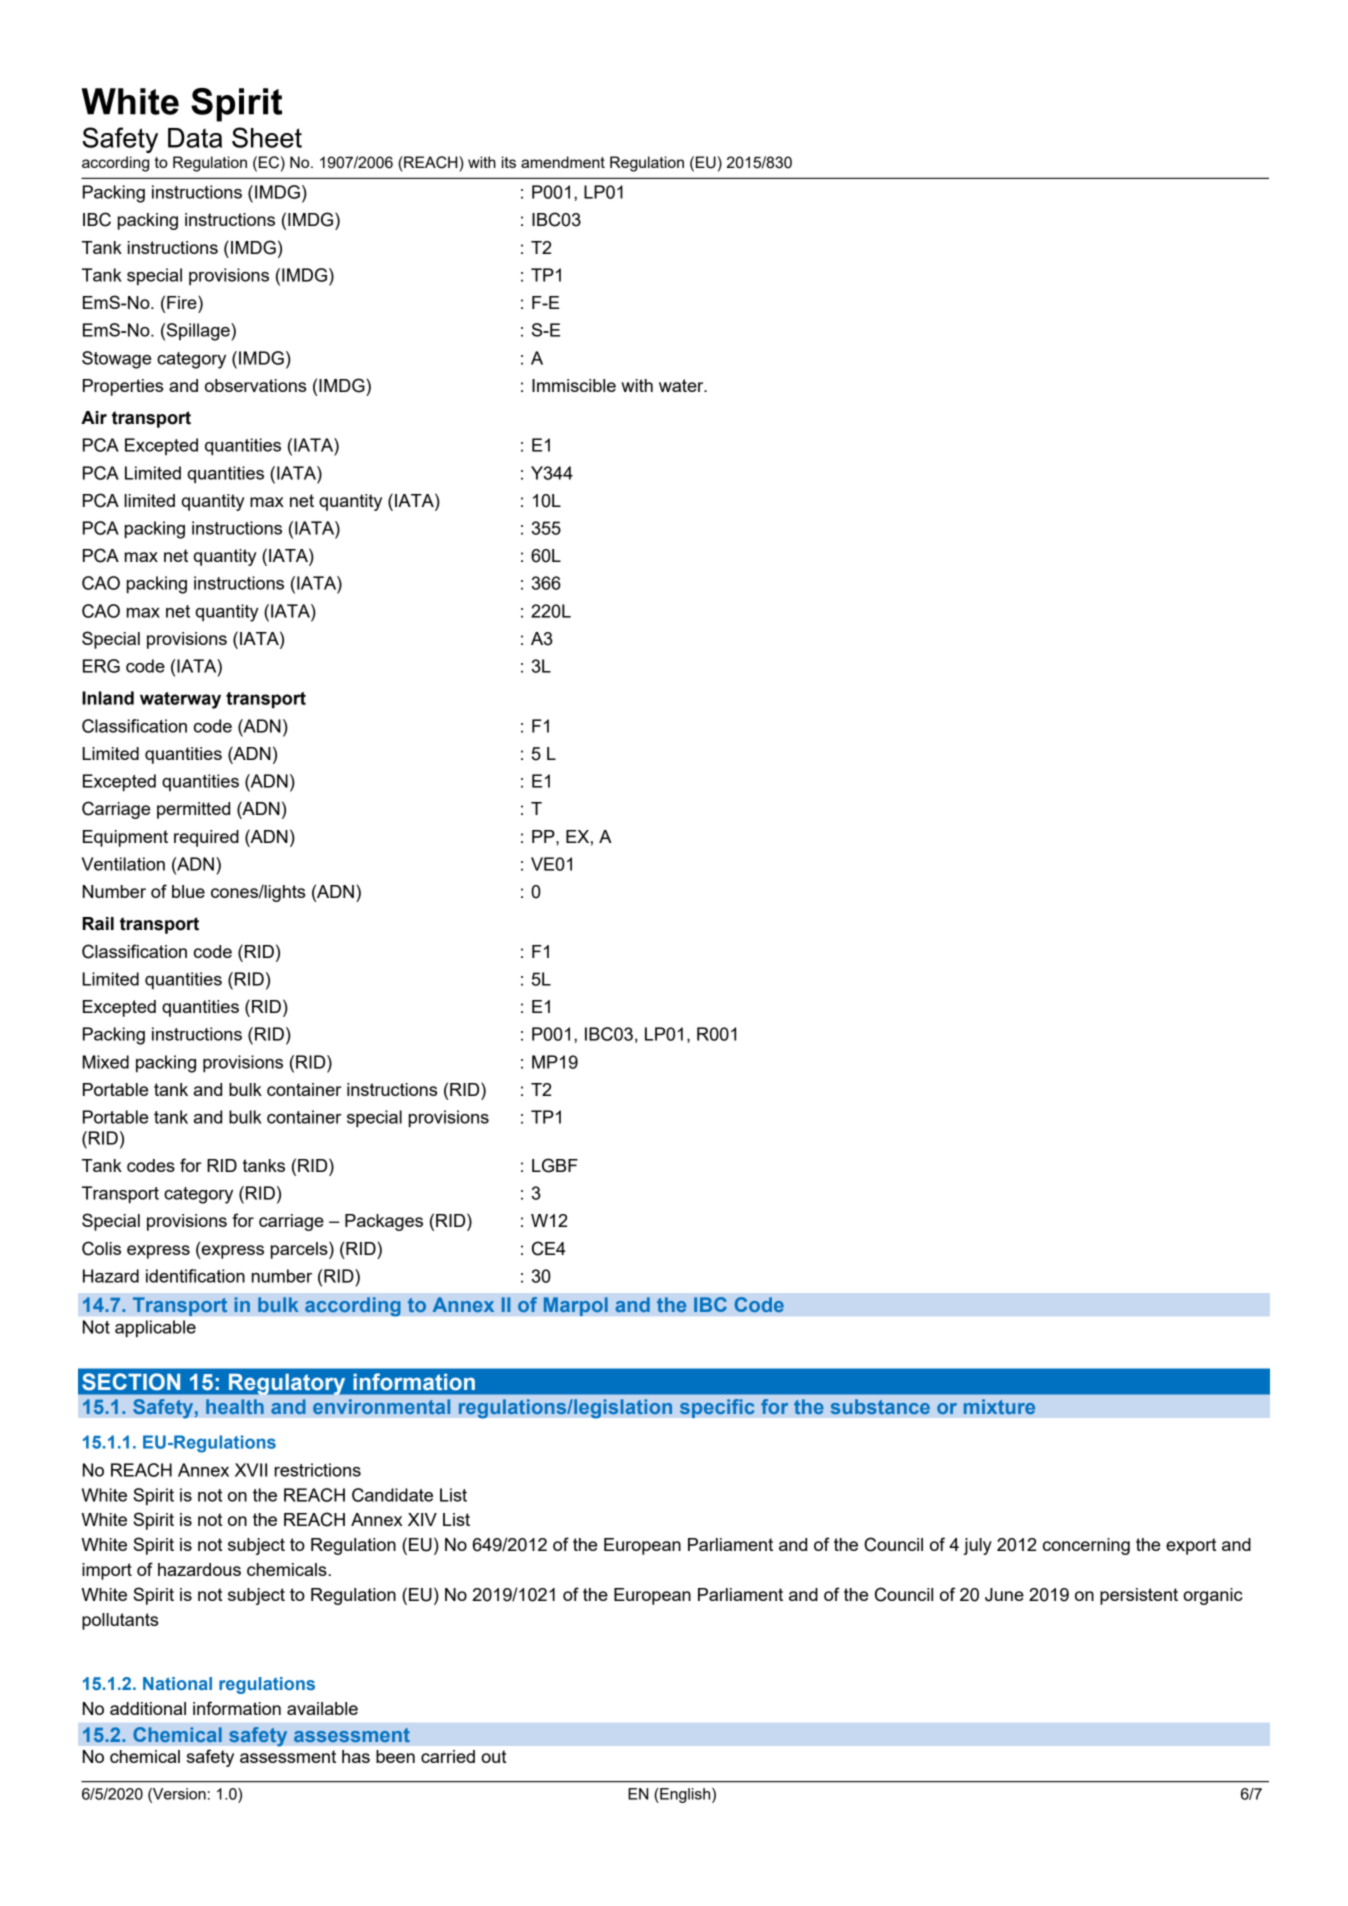 This screenshot has width=1348, height=1906. What do you see at coordinates (101, 666) in the screenshot?
I see `ERG` at bounding box center [101, 666].
